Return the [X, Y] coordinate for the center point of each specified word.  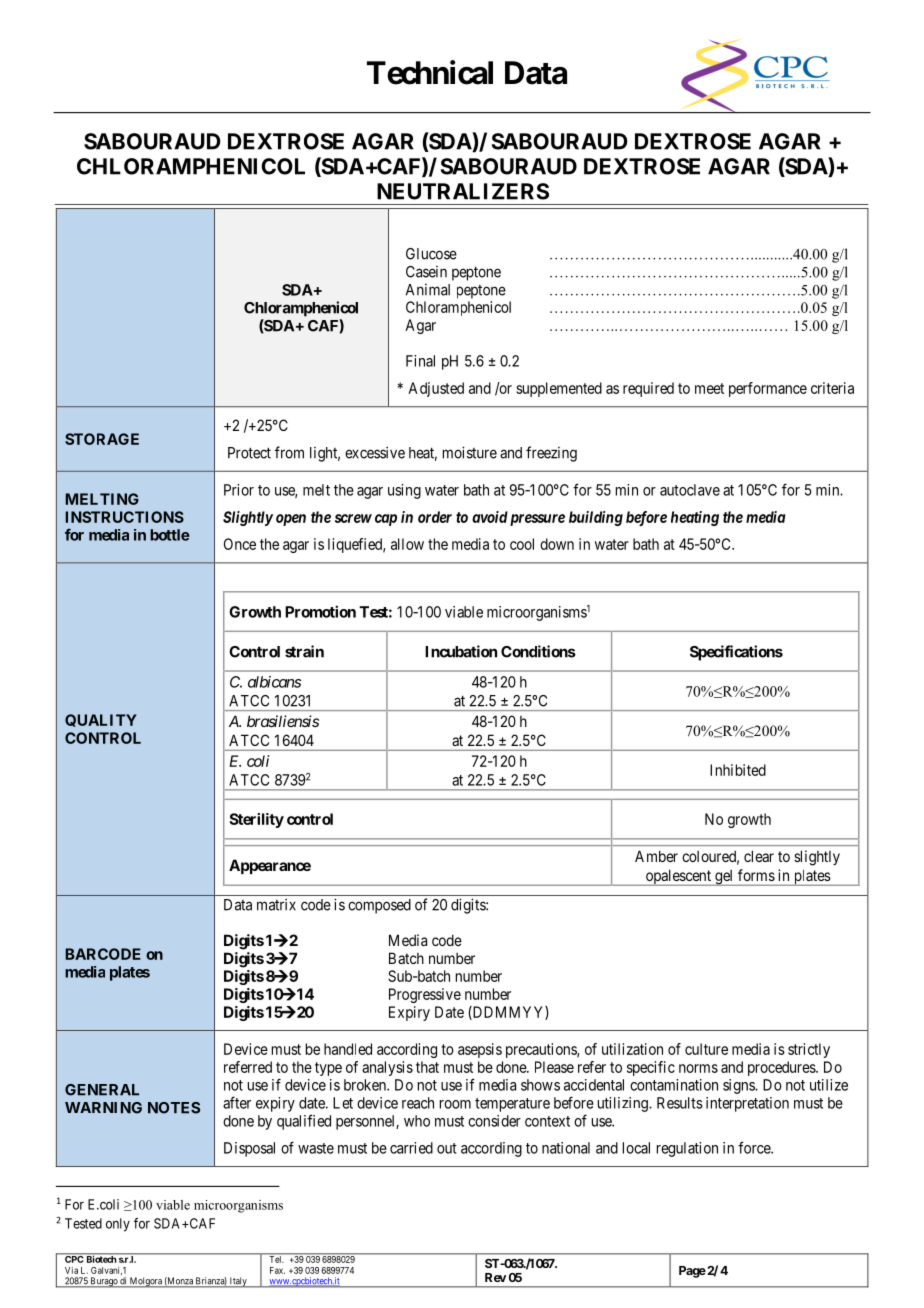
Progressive [425, 995]
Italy [238, 1282]
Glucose [431, 254]
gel [724, 878]
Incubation [461, 651]
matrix [276, 904]
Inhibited [738, 770]
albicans [274, 682]
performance [768, 389]
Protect [249, 453]
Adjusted [436, 389]
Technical [430, 72]
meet [709, 388]
